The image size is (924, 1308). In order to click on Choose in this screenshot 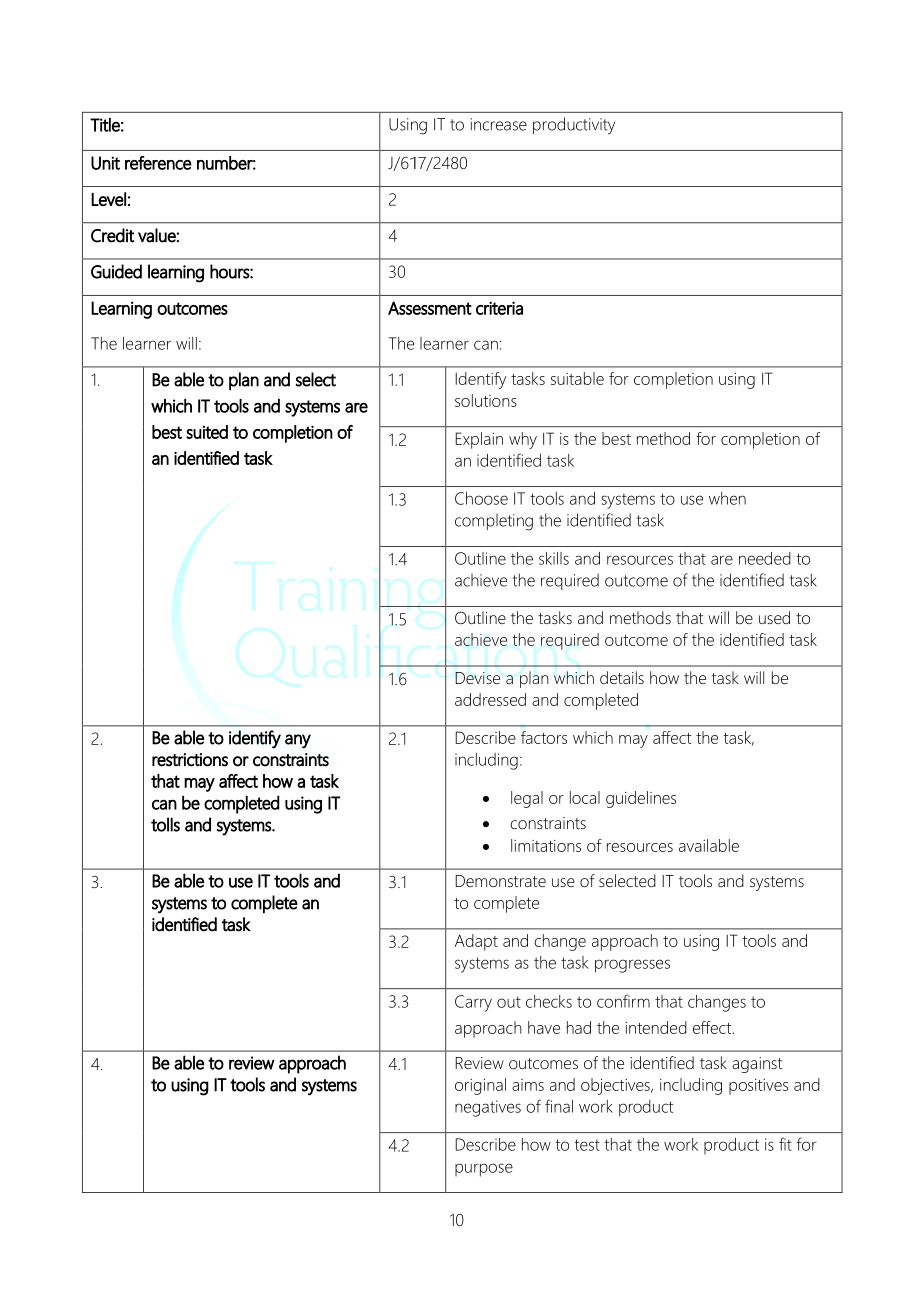, I will do `click(481, 498)`.
